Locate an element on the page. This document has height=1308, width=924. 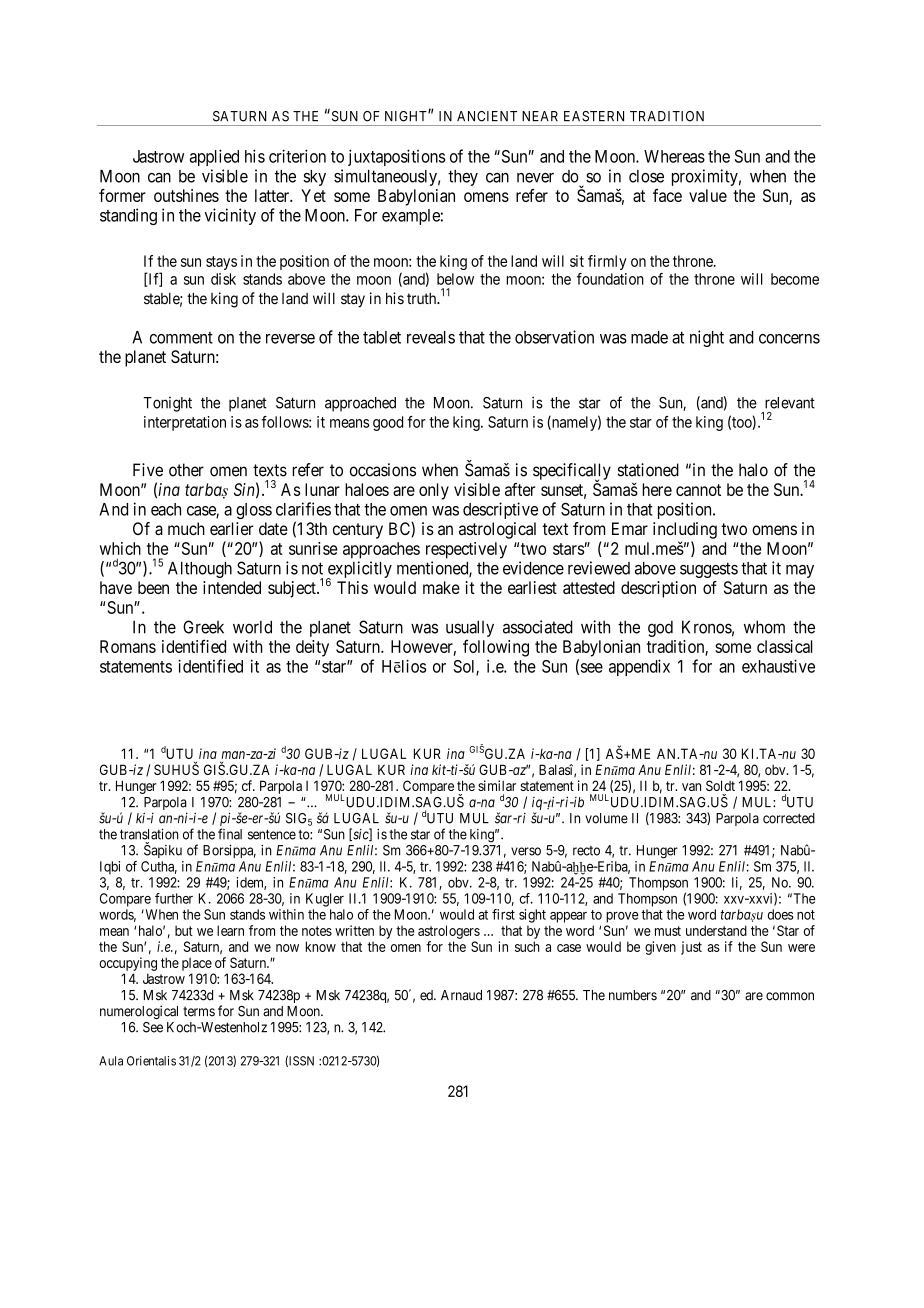
common is located at coordinates (790, 996).
